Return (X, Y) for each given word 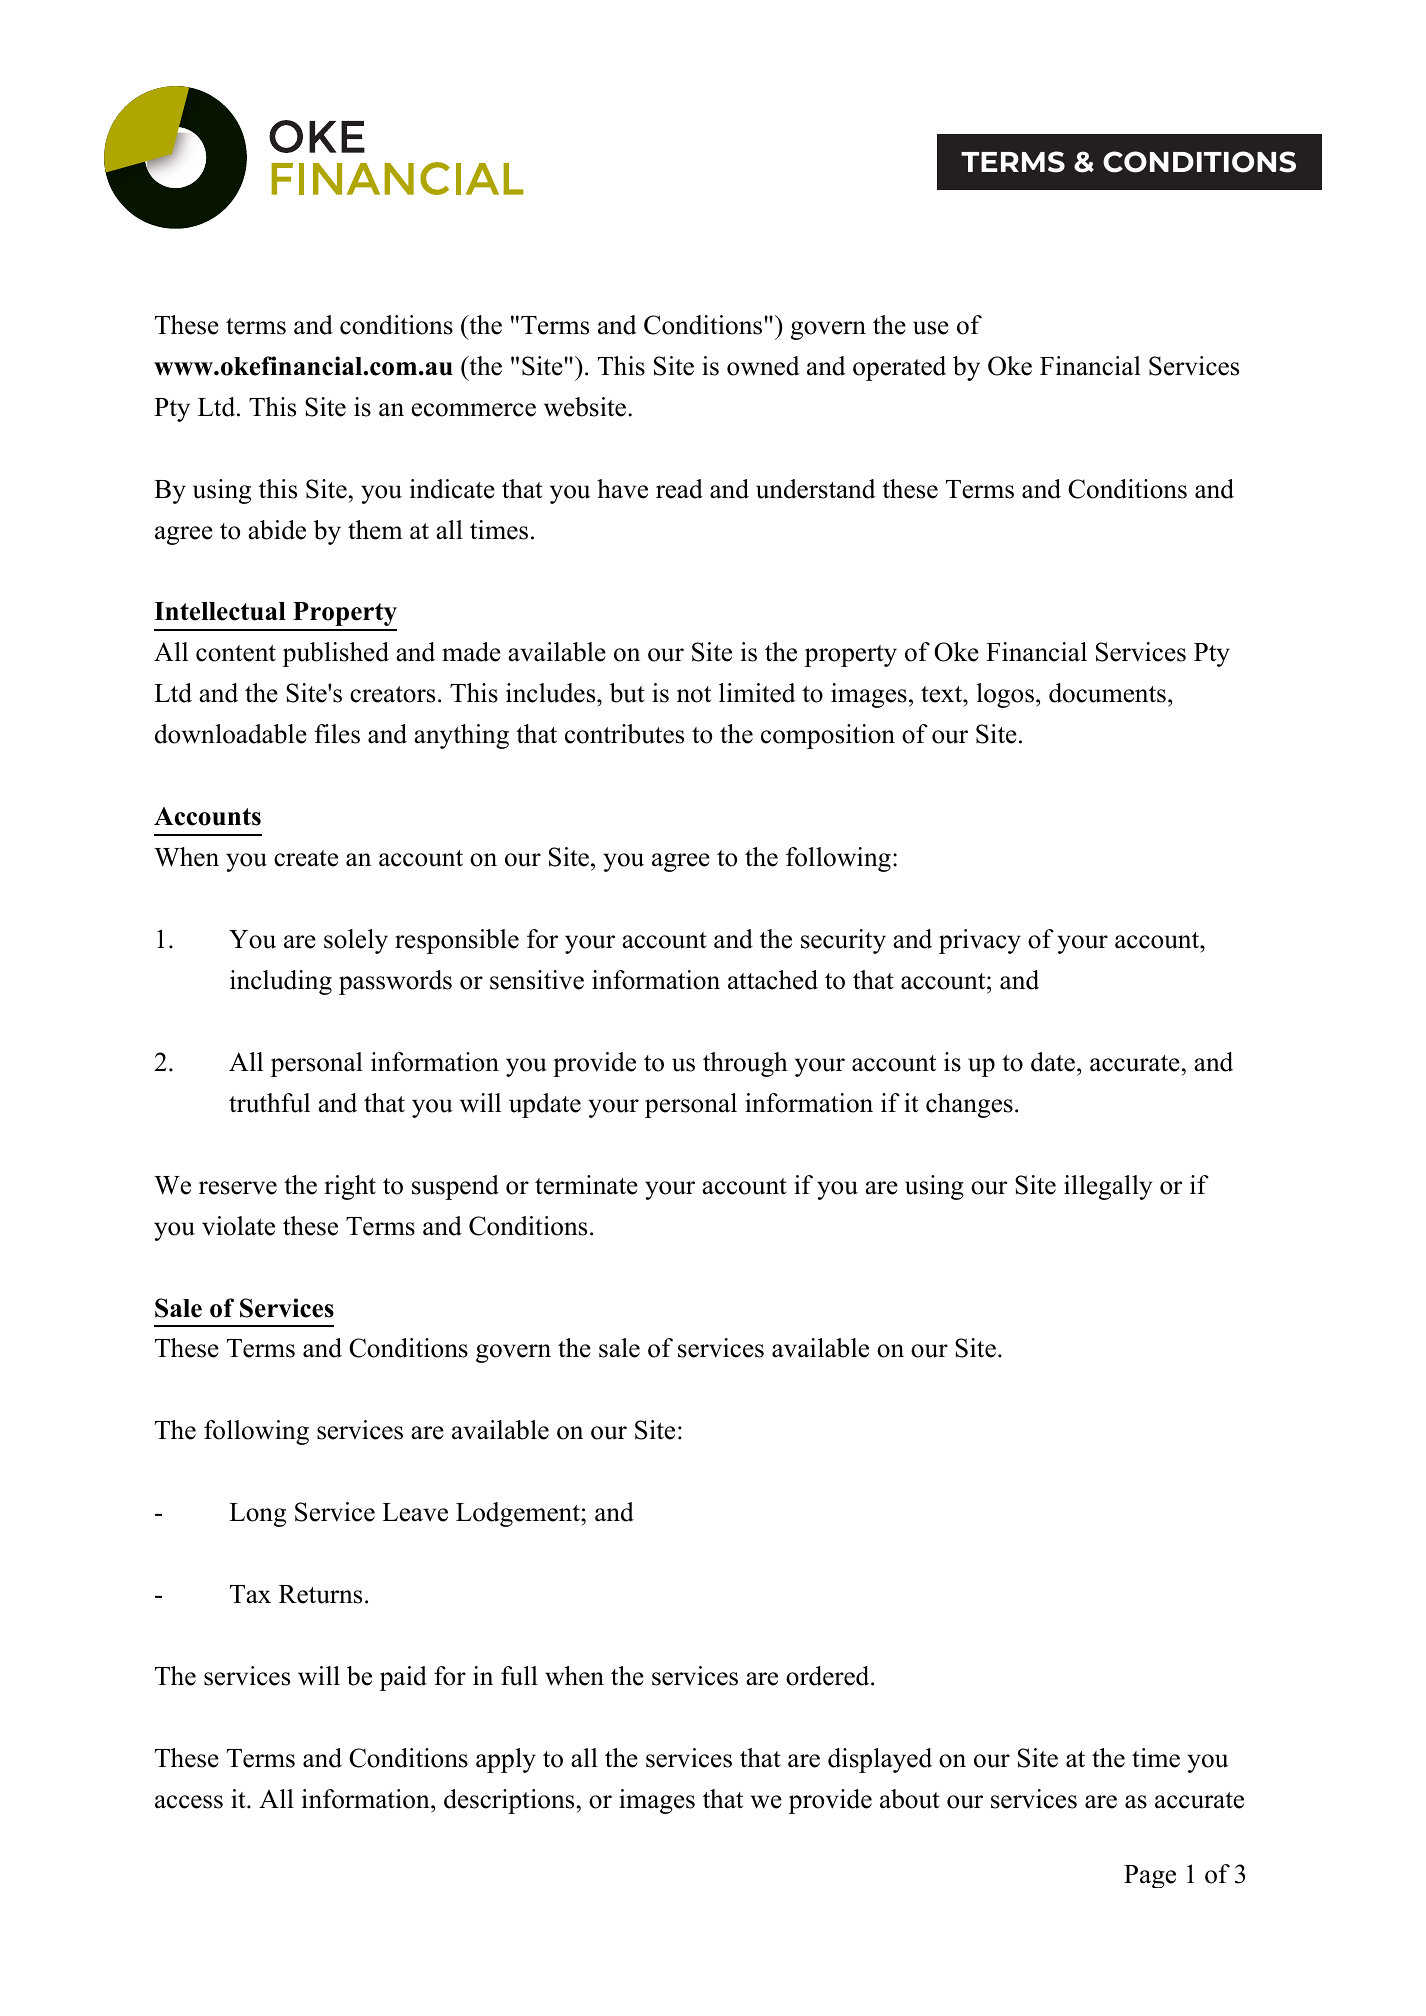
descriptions (509, 1801)
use (931, 328)
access (189, 1802)
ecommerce (473, 410)
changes (969, 1105)
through (745, 1064)
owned (763, 366)
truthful (269, 1103)
